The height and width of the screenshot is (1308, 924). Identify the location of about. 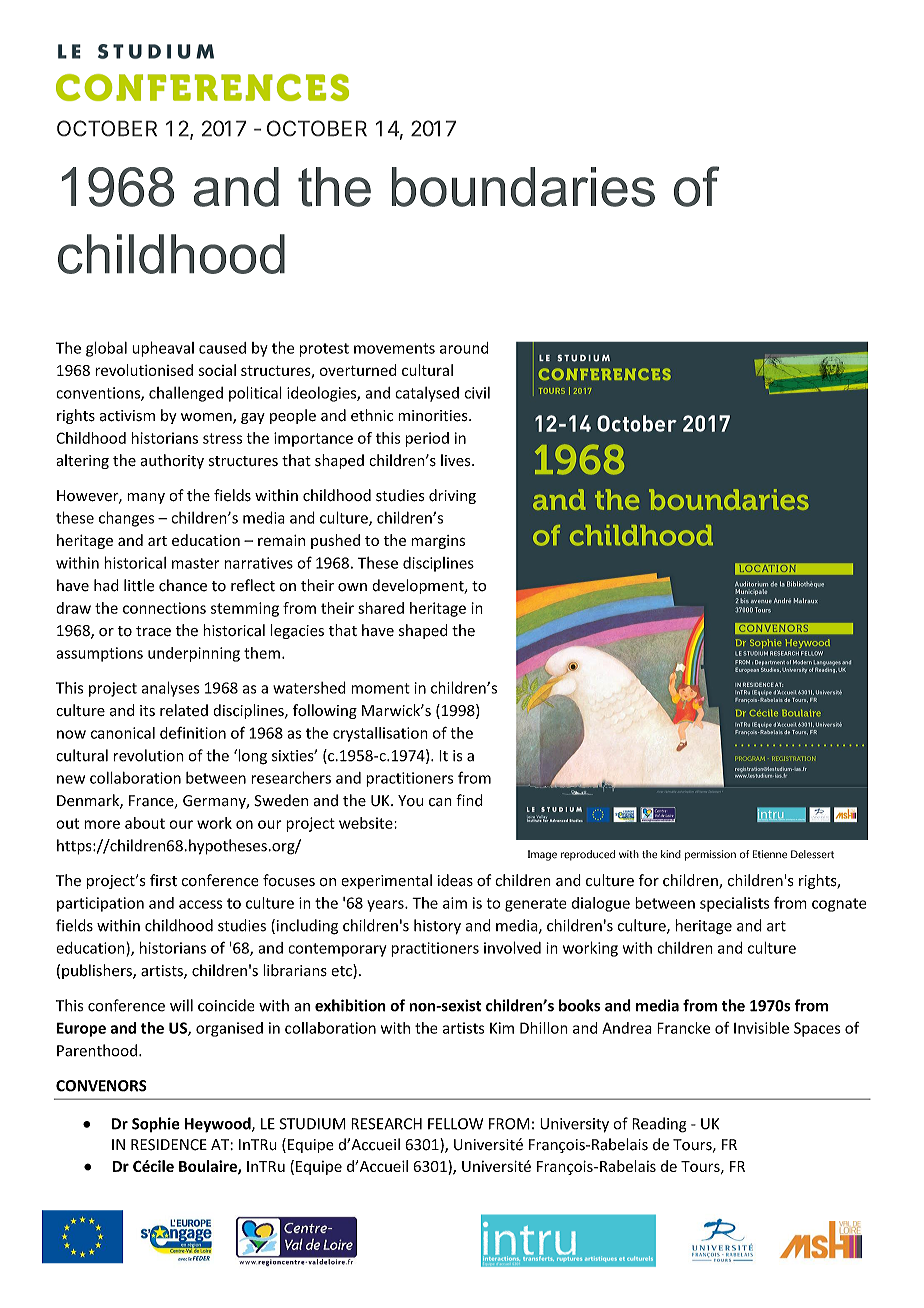
(145, 823).
